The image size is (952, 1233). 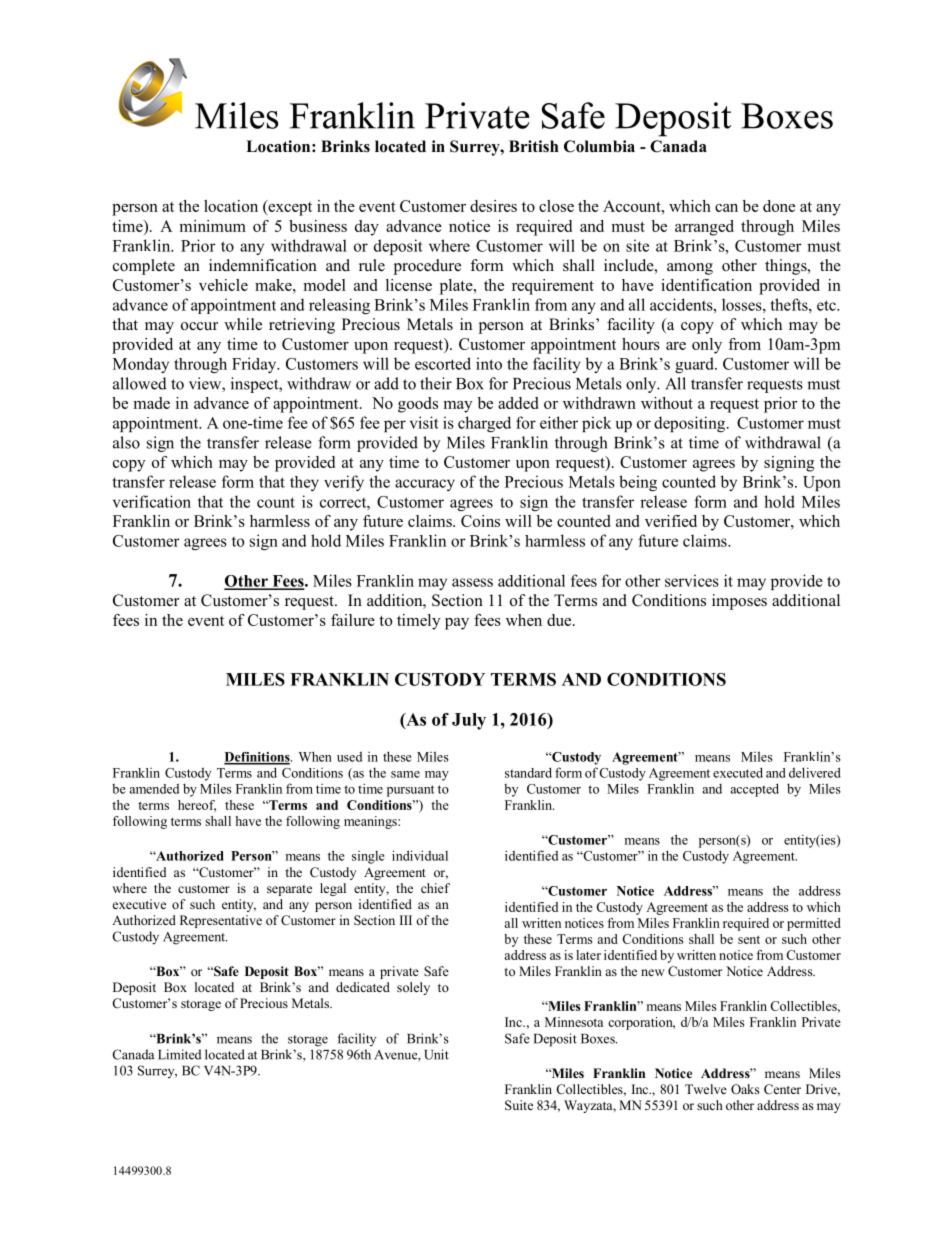 What do you see at coordinates (738, 772) in the screenshot?
I see `executed` at bounding box center [738, 772].
